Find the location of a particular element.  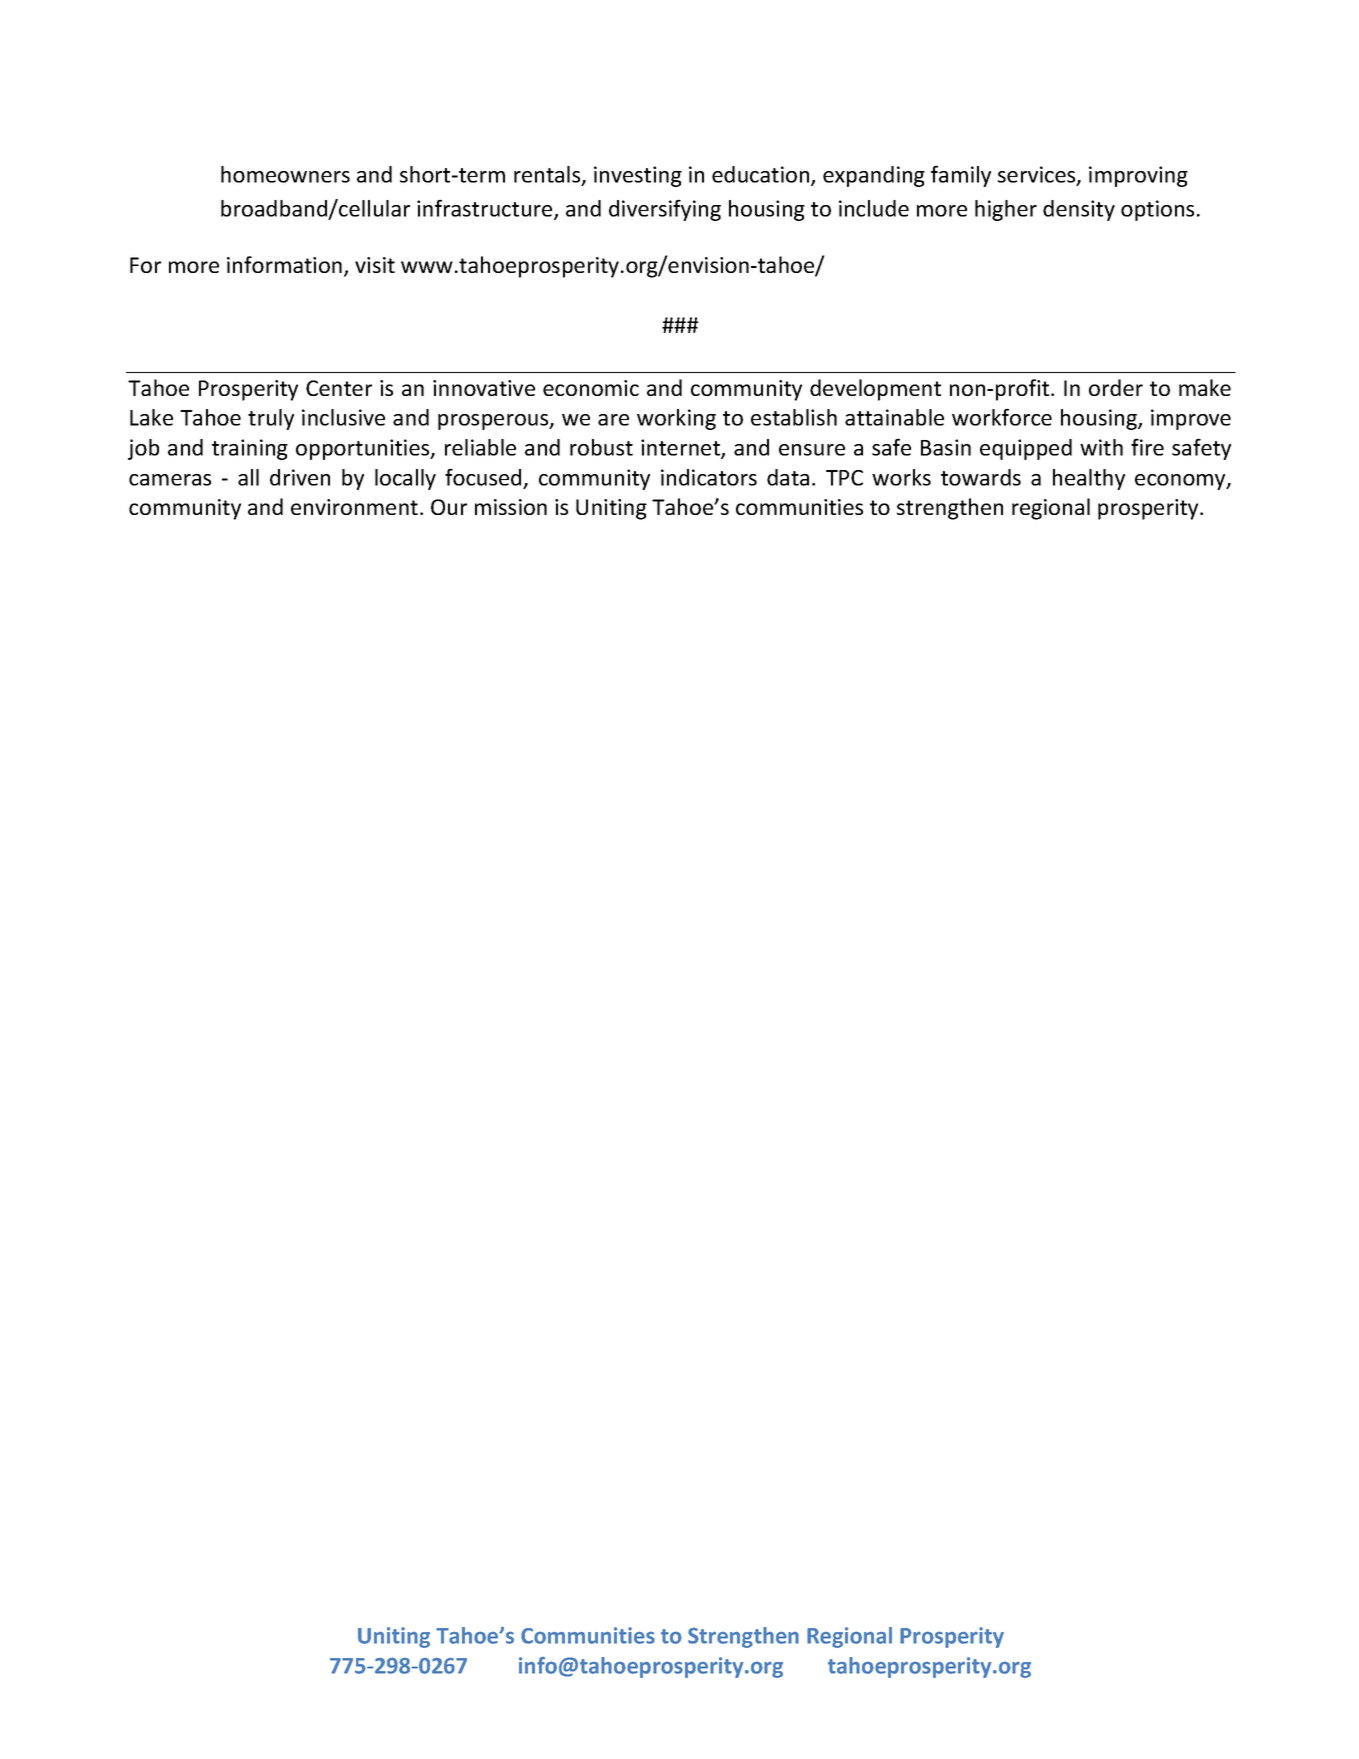

Center is located at coordinates (339, 388).
